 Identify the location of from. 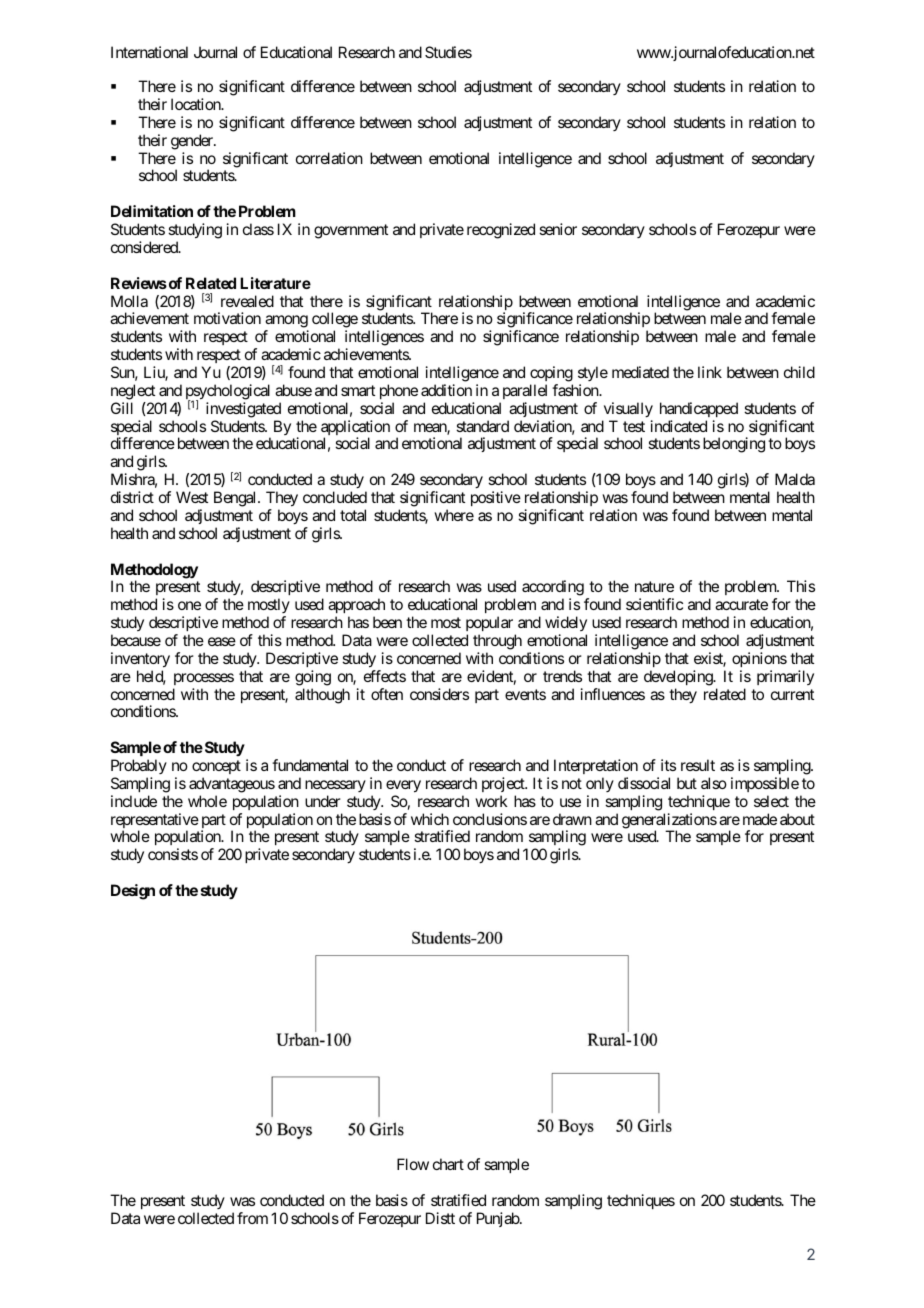
(252, 1218).
